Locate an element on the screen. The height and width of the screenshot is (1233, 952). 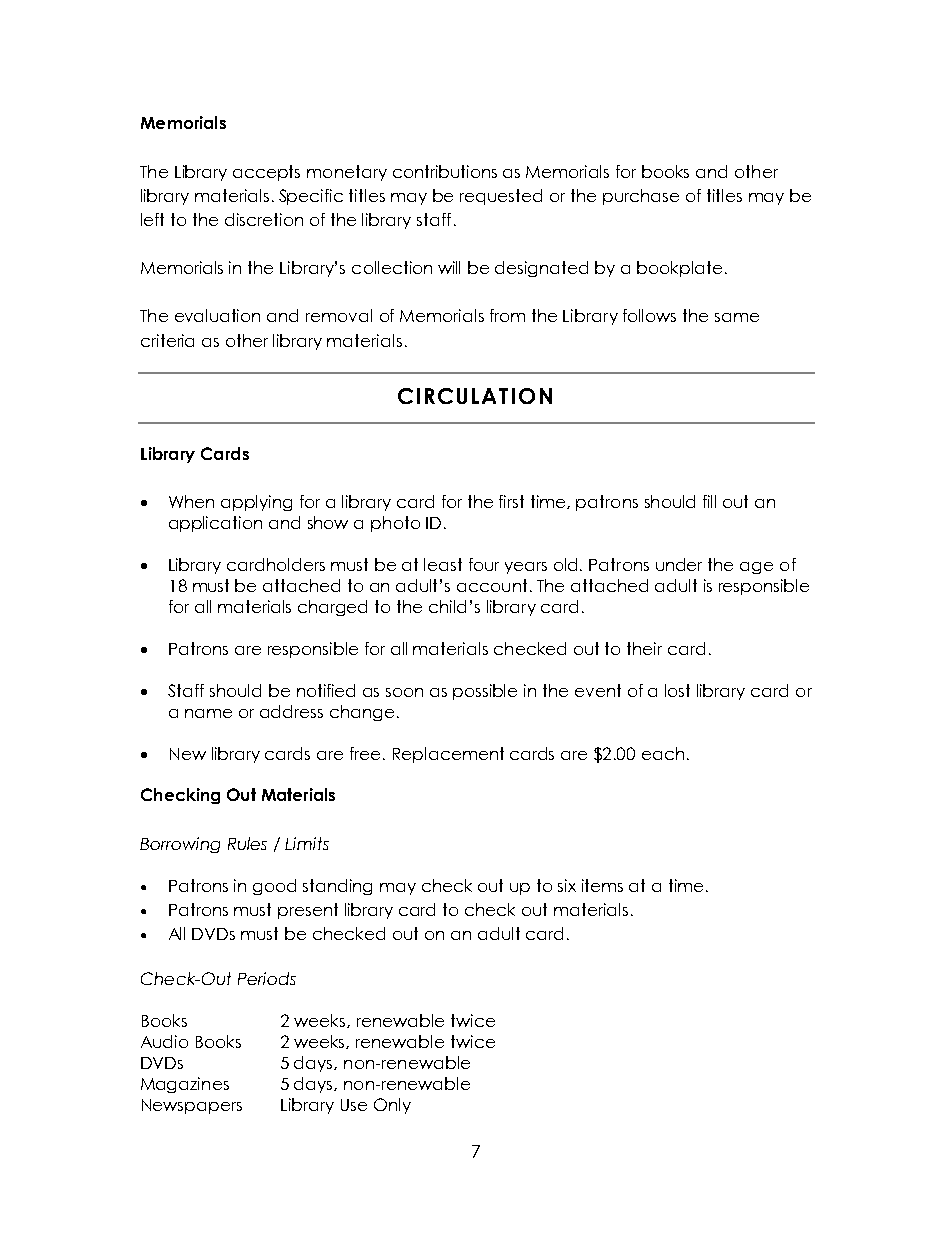
purchase is located at coordinates (641, 197).
